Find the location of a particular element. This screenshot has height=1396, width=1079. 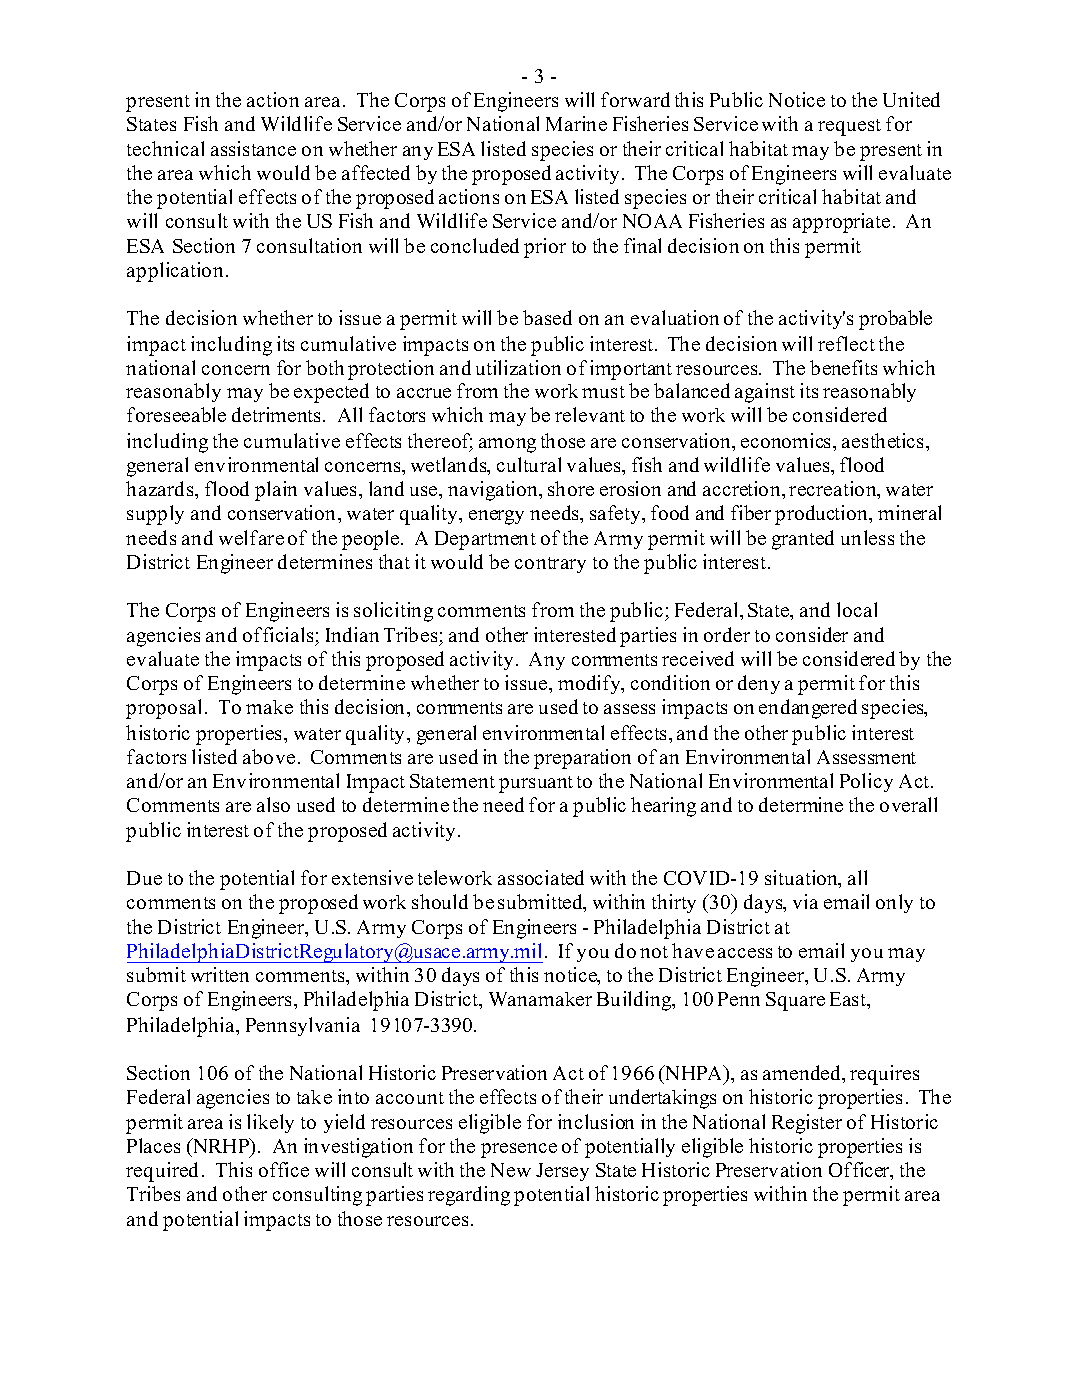

Marine is located at coordinates (576, 123).
